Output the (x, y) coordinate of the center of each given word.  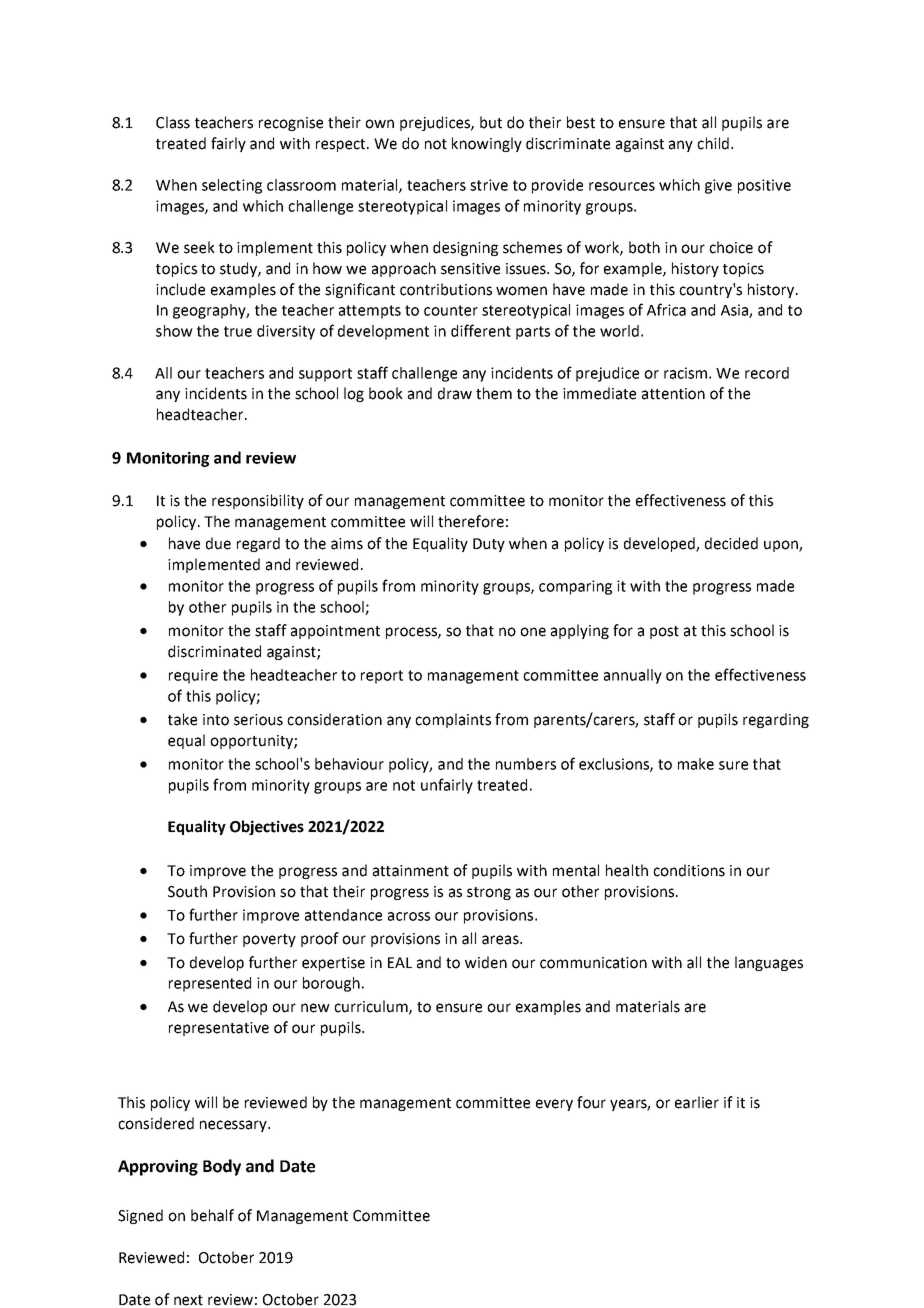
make (696, 764)
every (554, 1105)
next (188, 1300)
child (713, 143)
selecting (232, 186)
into (216, 720)
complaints (453, 720)
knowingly (487, 144)
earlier (697, 1102)
